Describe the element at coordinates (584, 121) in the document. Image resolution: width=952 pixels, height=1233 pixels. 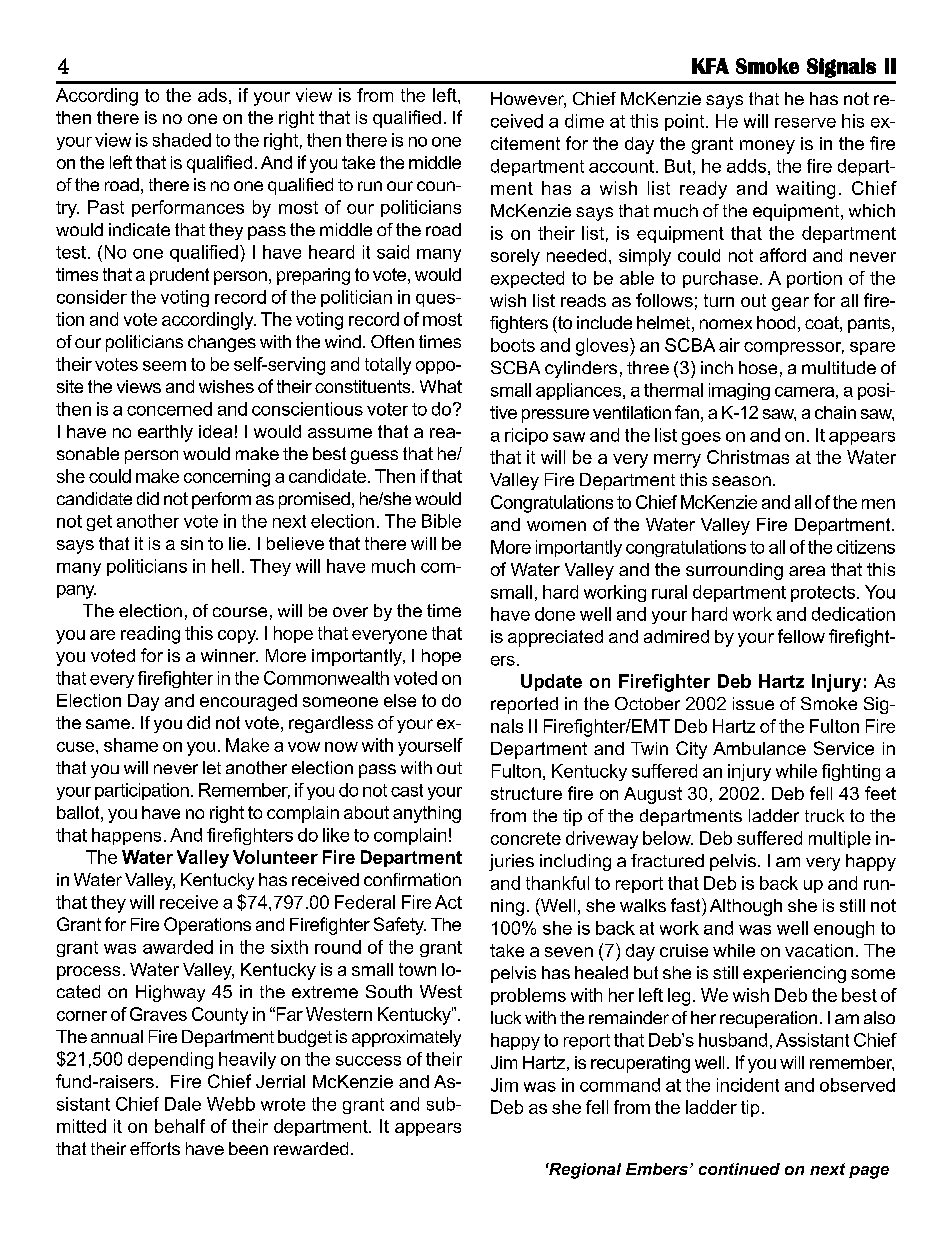
I see `dime` at that location.
